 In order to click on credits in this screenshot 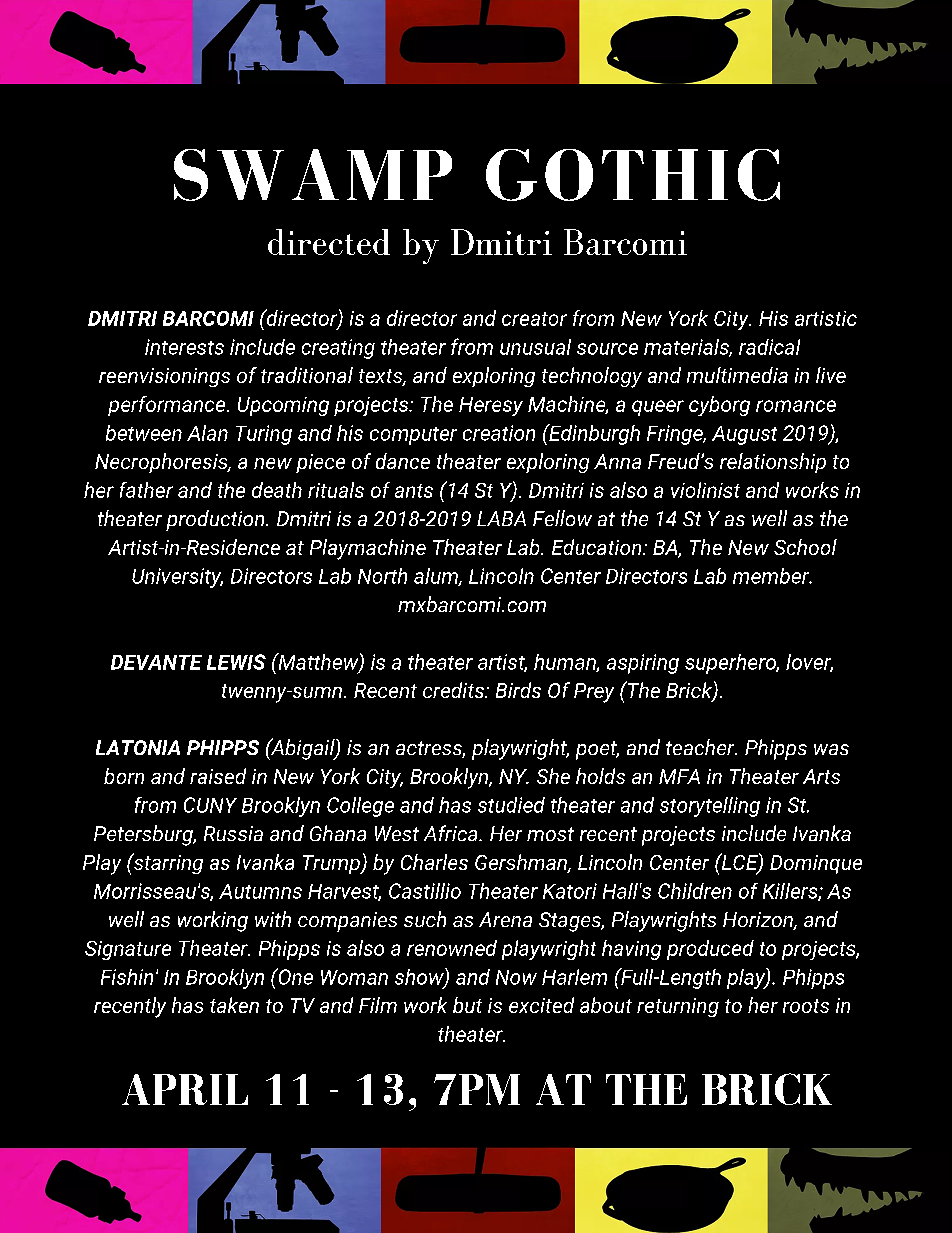, I will do `click(454, 690)`.
